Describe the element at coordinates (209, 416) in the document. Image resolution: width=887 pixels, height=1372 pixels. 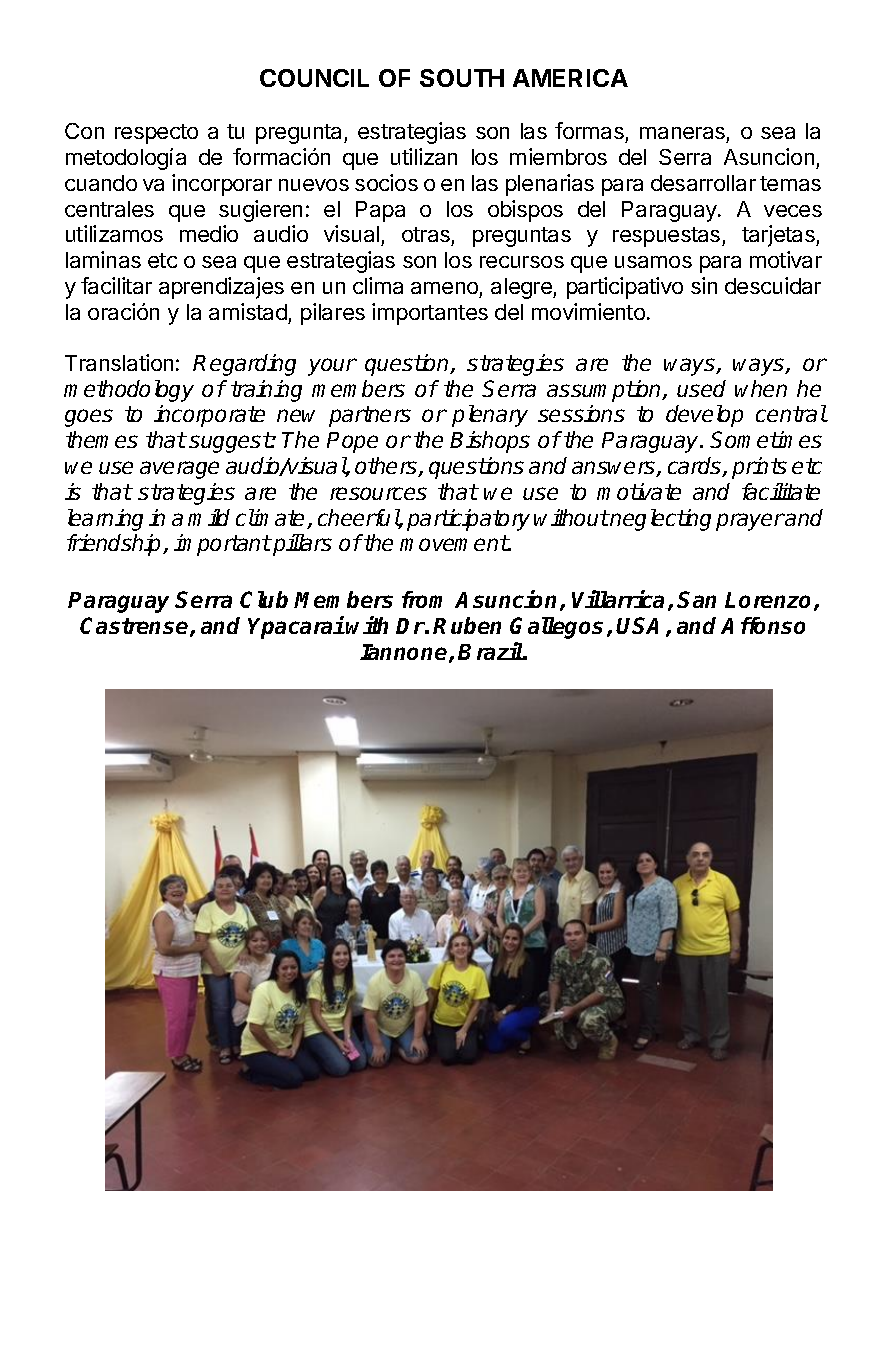
I see `incorporate` at that location.
